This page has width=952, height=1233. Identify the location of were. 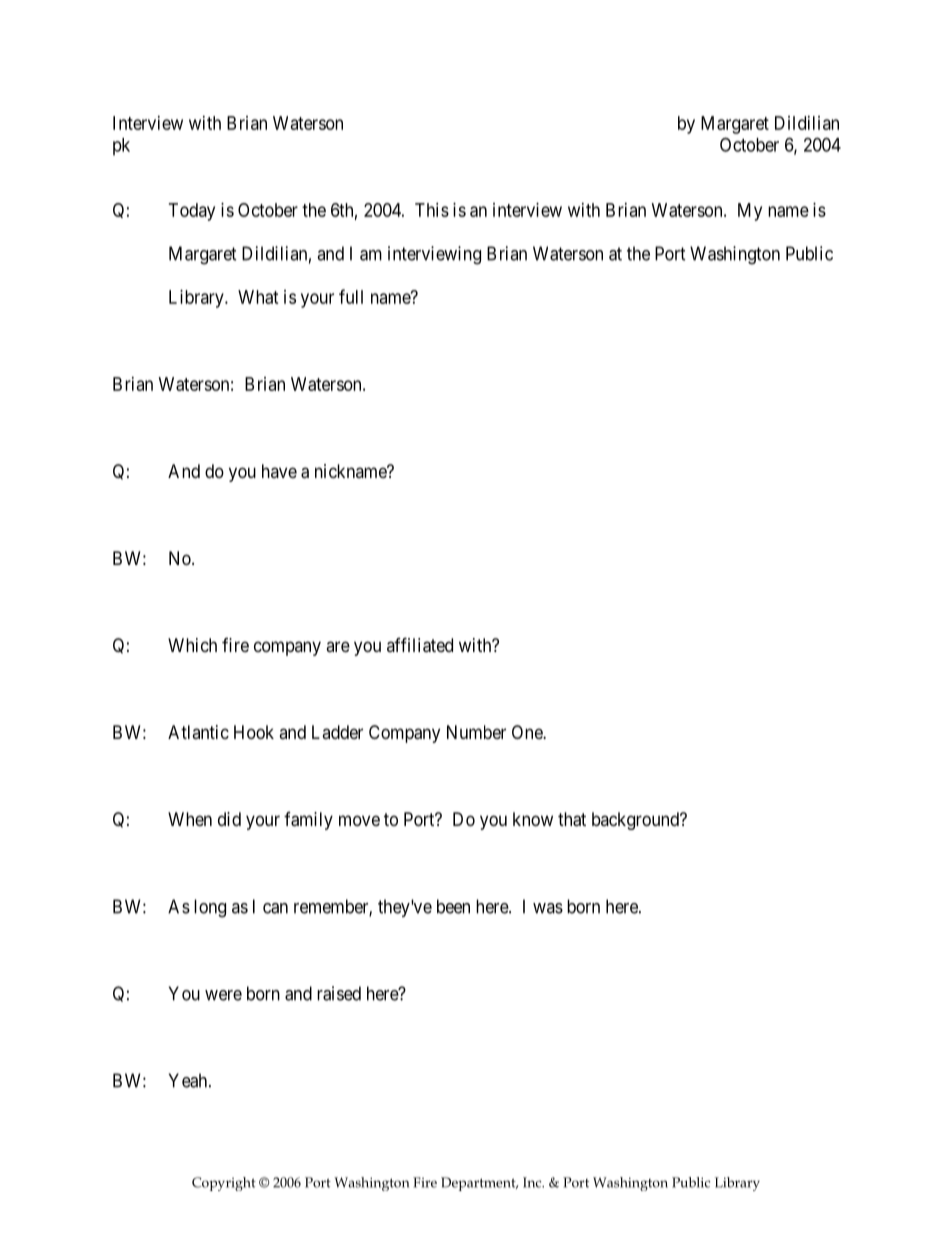
(223, 995).
